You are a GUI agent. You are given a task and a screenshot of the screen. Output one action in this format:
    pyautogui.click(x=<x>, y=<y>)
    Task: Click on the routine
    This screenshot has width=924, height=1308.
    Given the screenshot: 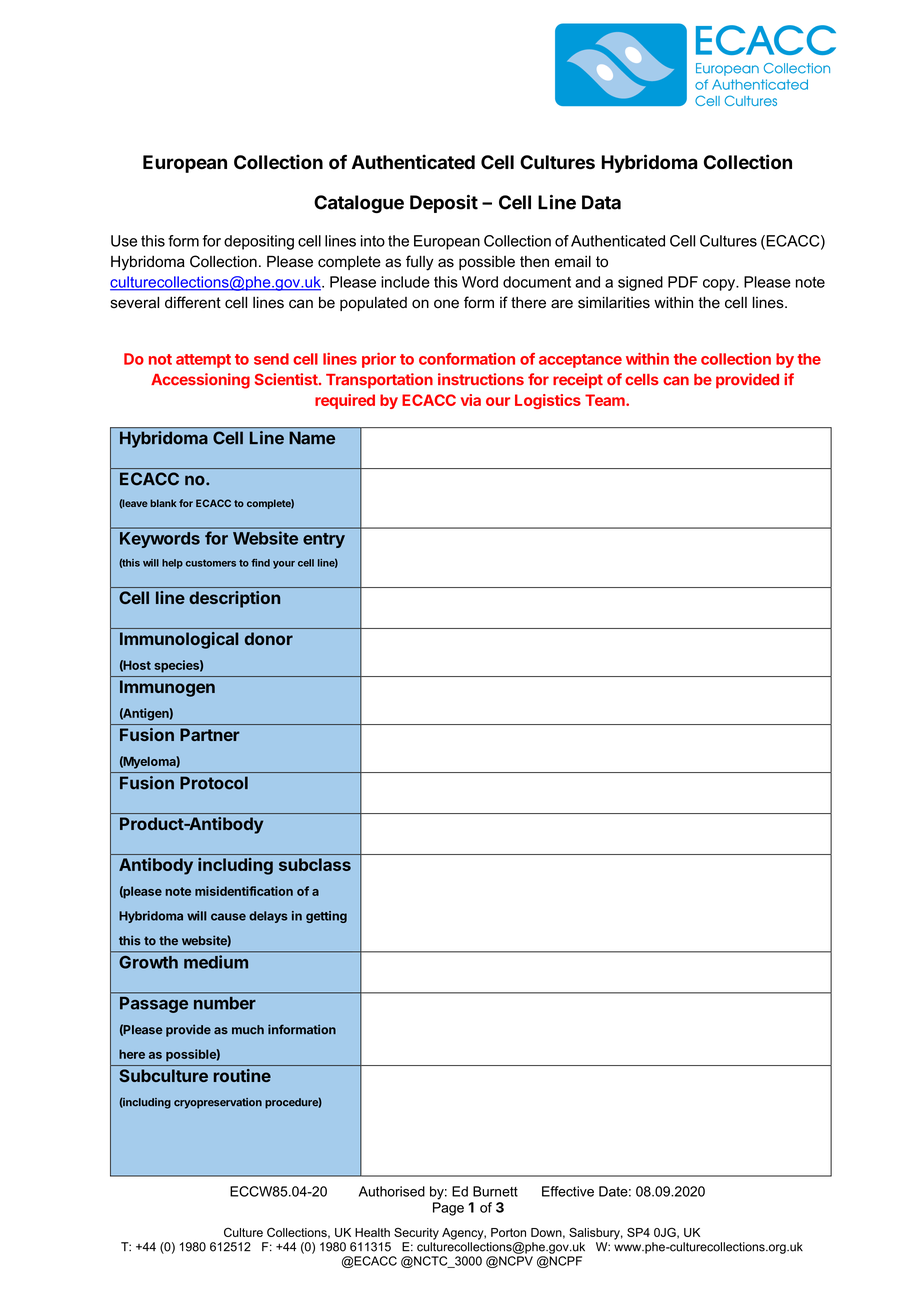 What is the action you would take?
    pyautogui.click(x=242, y=1075)
